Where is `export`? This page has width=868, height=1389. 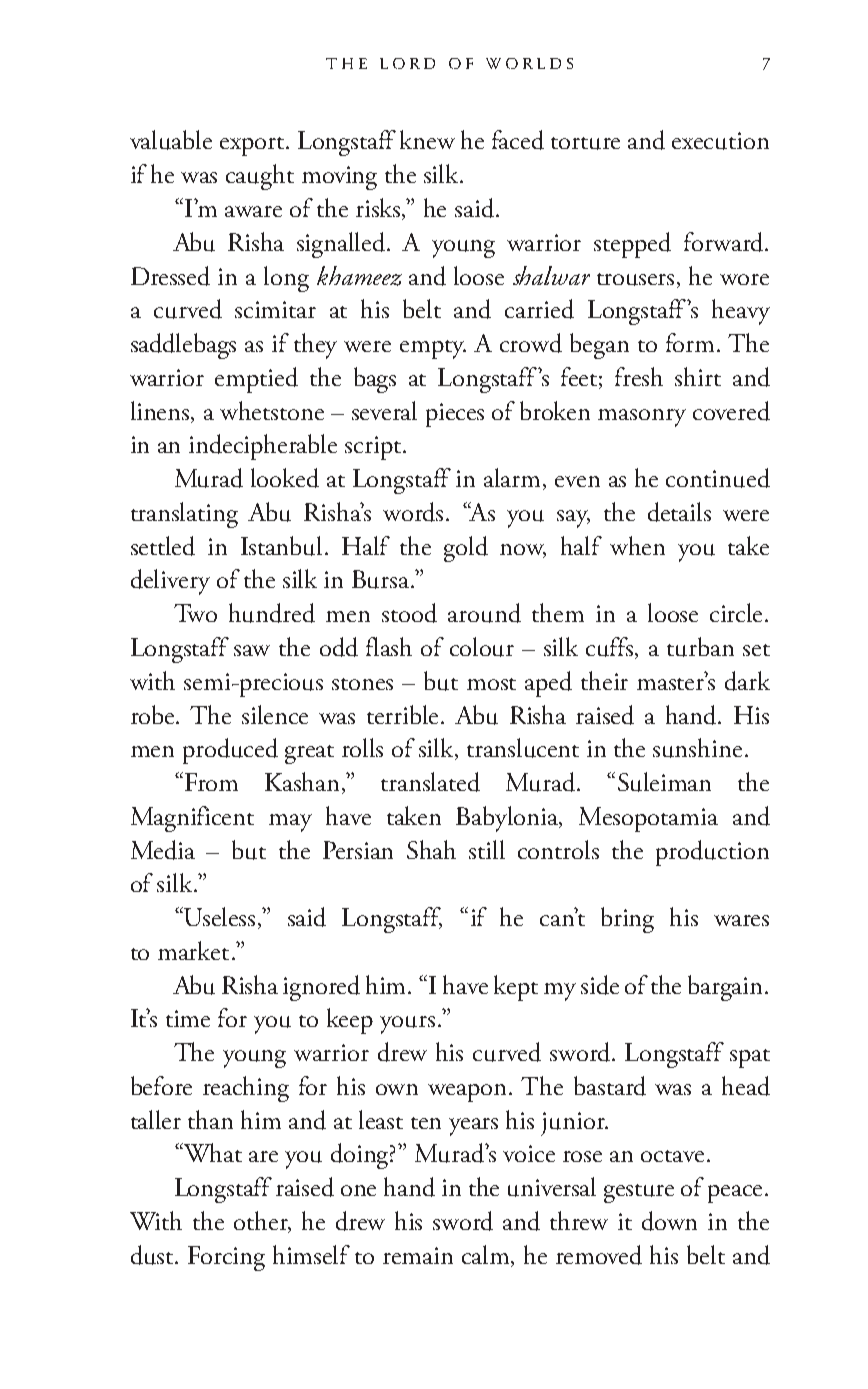
export is located at coordinates (253, 146).
